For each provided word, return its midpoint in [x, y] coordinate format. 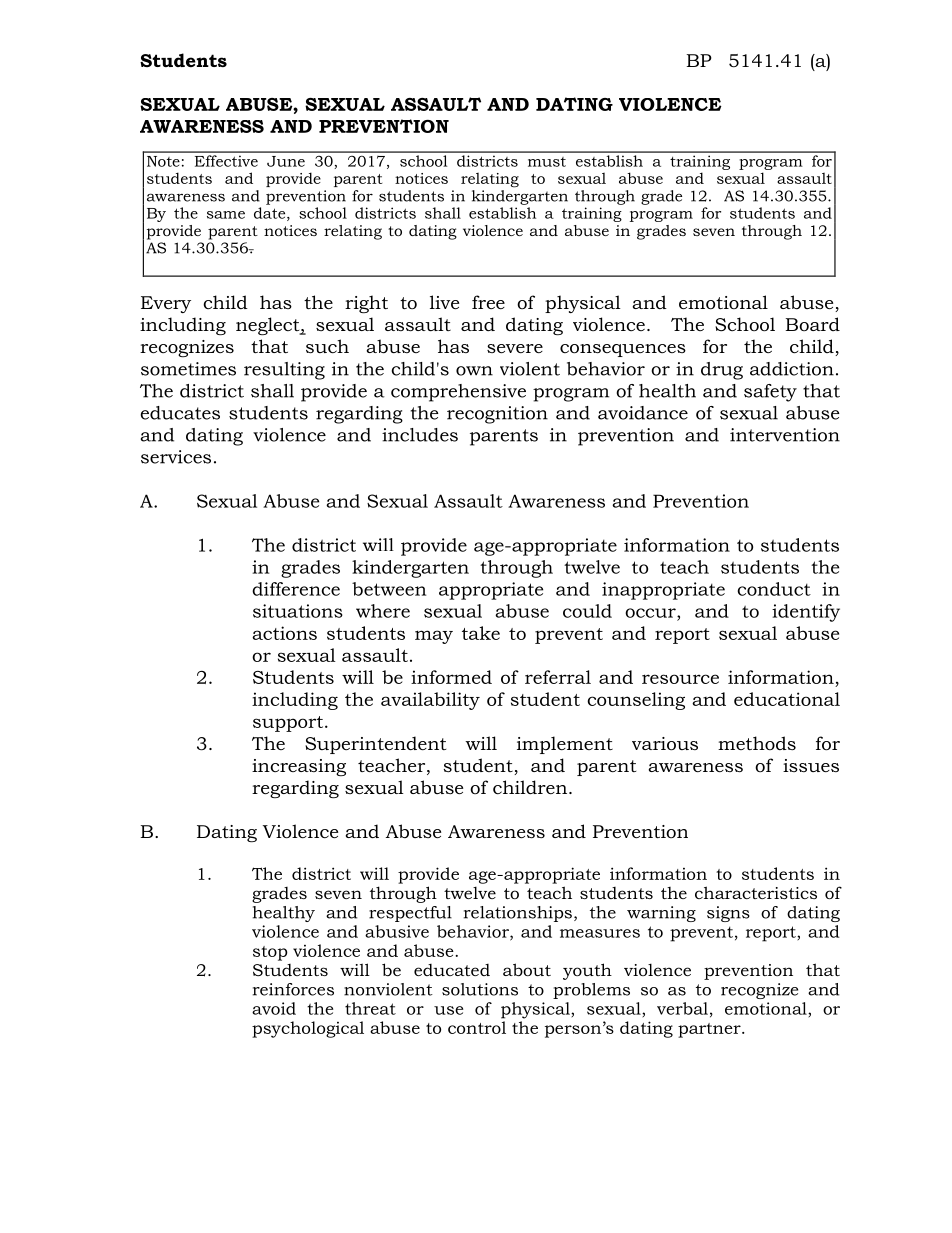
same [226, 215]
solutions [480, 989]
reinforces [293, 989]
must [547, 162]
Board [812, 324]
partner [710, 1030]
